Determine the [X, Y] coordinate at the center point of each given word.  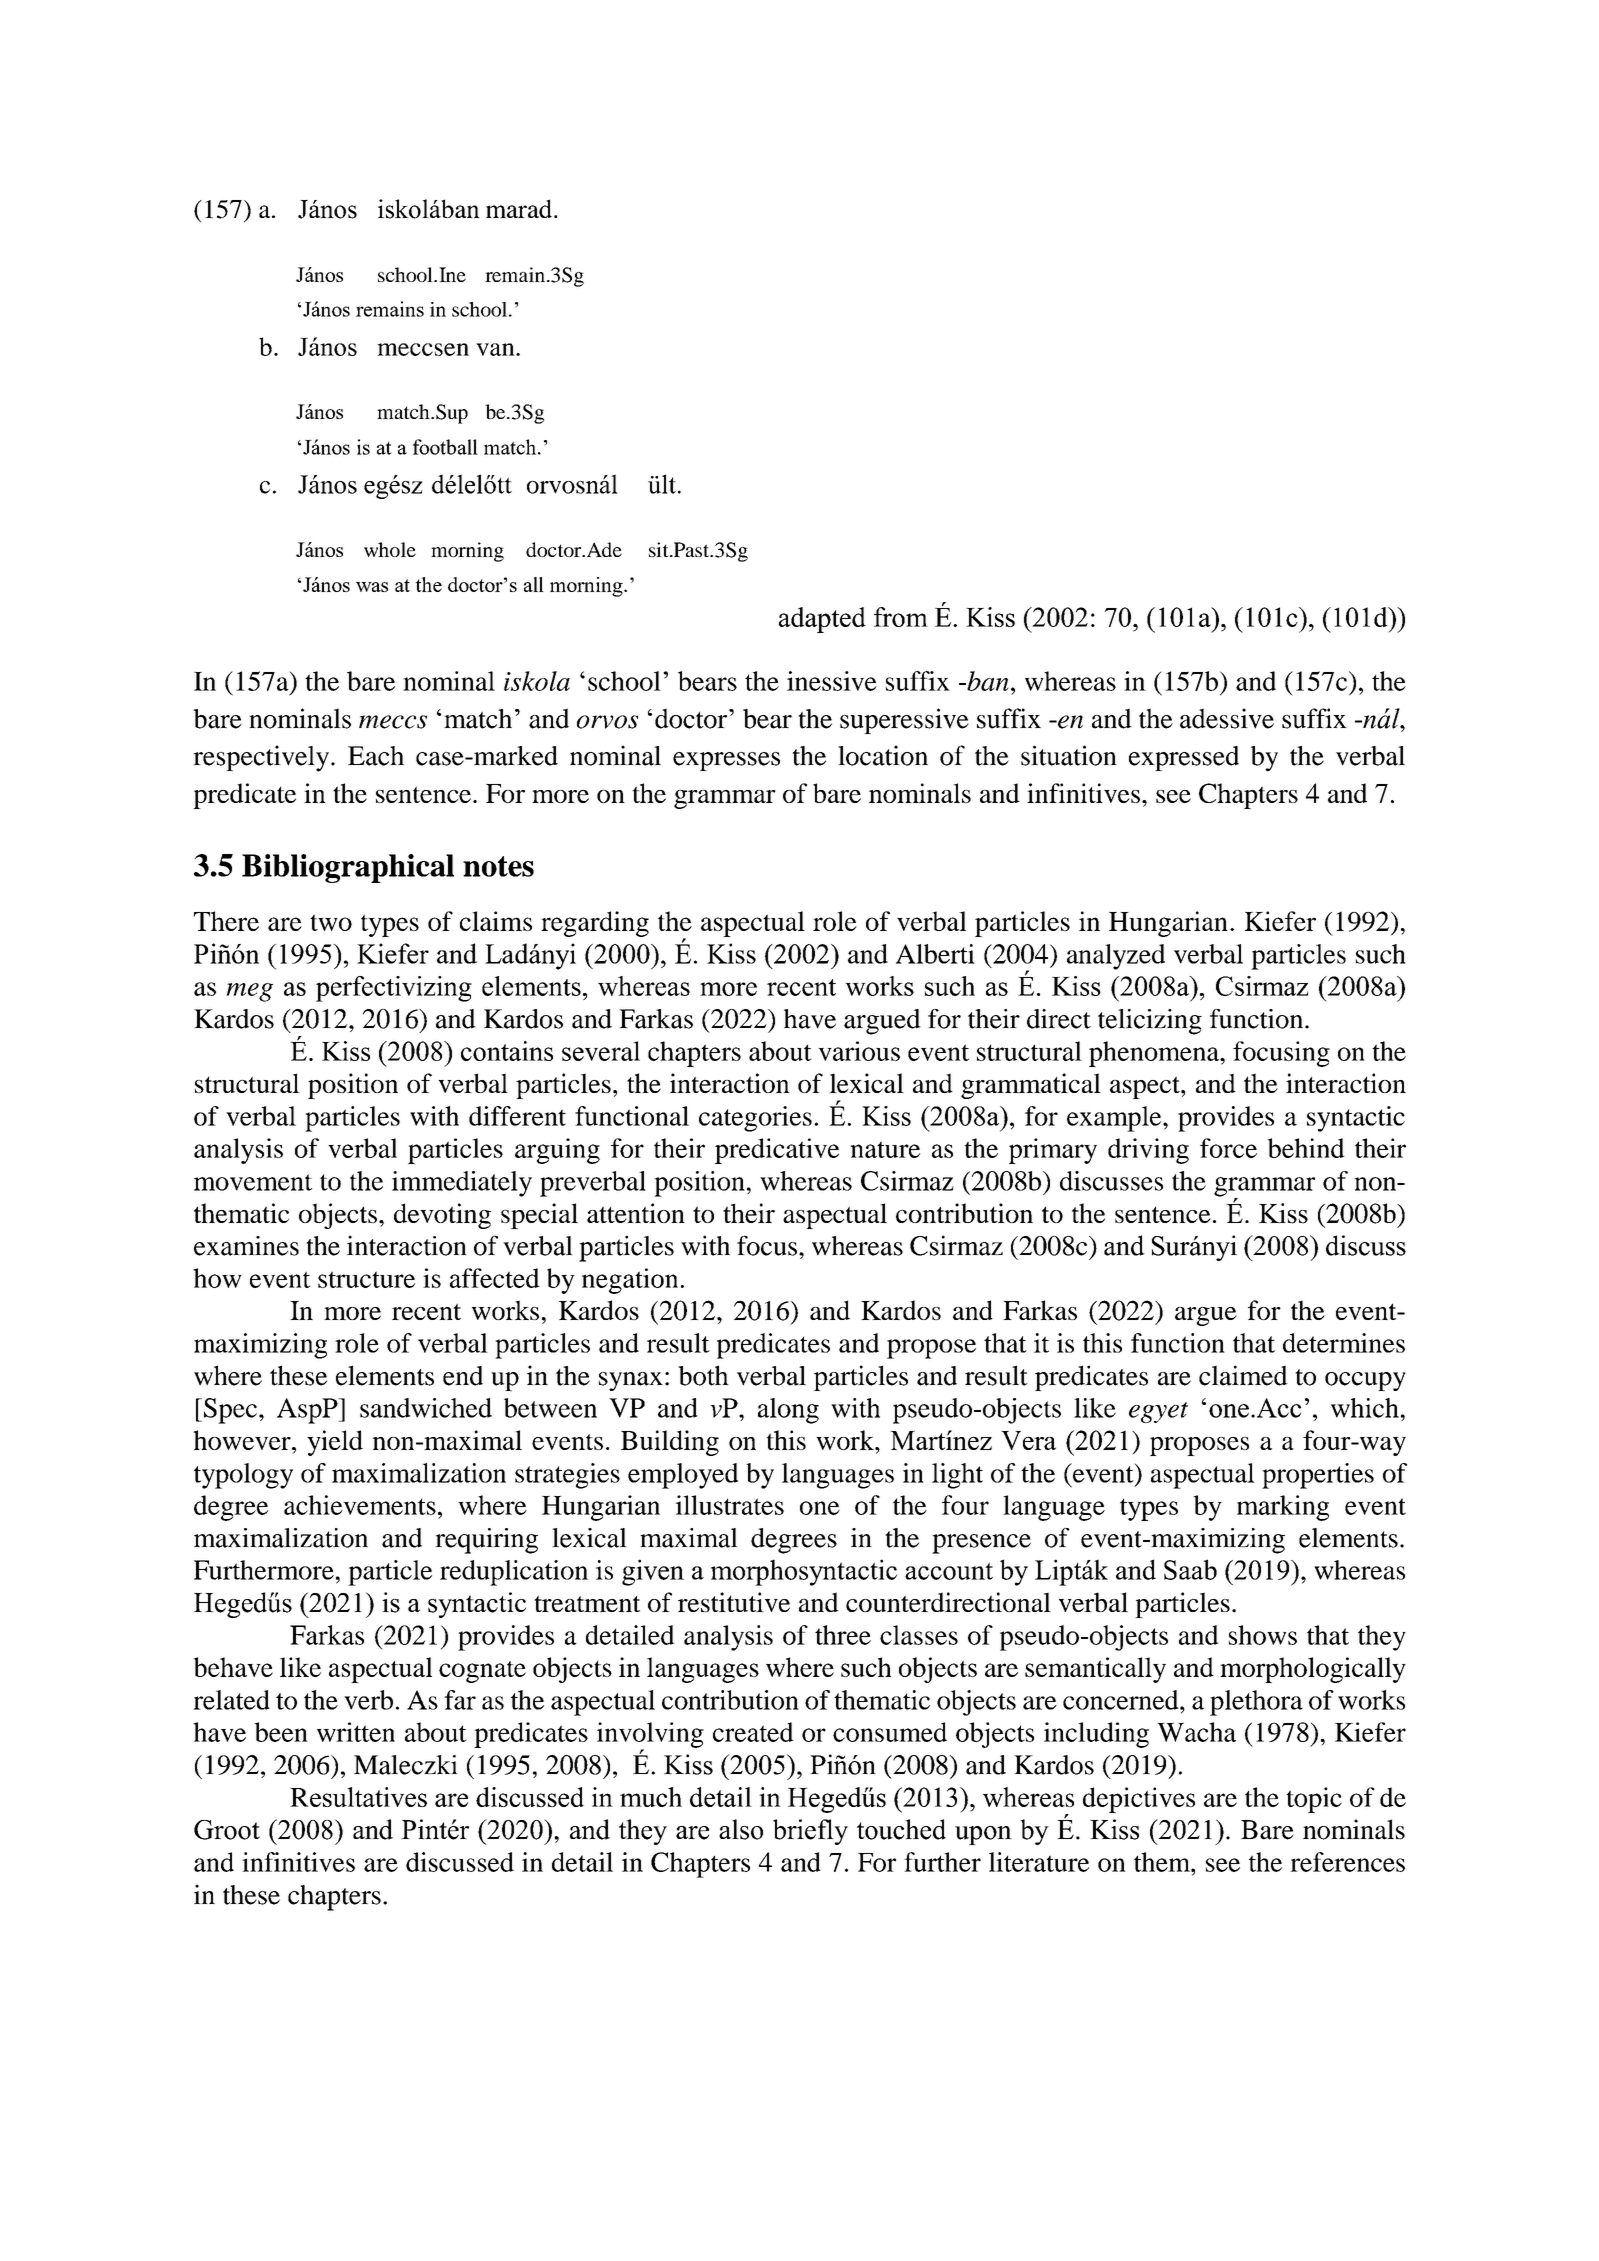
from [901, 617]
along [788, 1411]
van [496, 349]
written [356, 1732]
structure [366, 1279]
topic [1314, 1800]
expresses [726, 761]
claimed [1243, 1375]
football [445, 447]
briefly [810, 1832]
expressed [1184, 758]
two [331, 922]
